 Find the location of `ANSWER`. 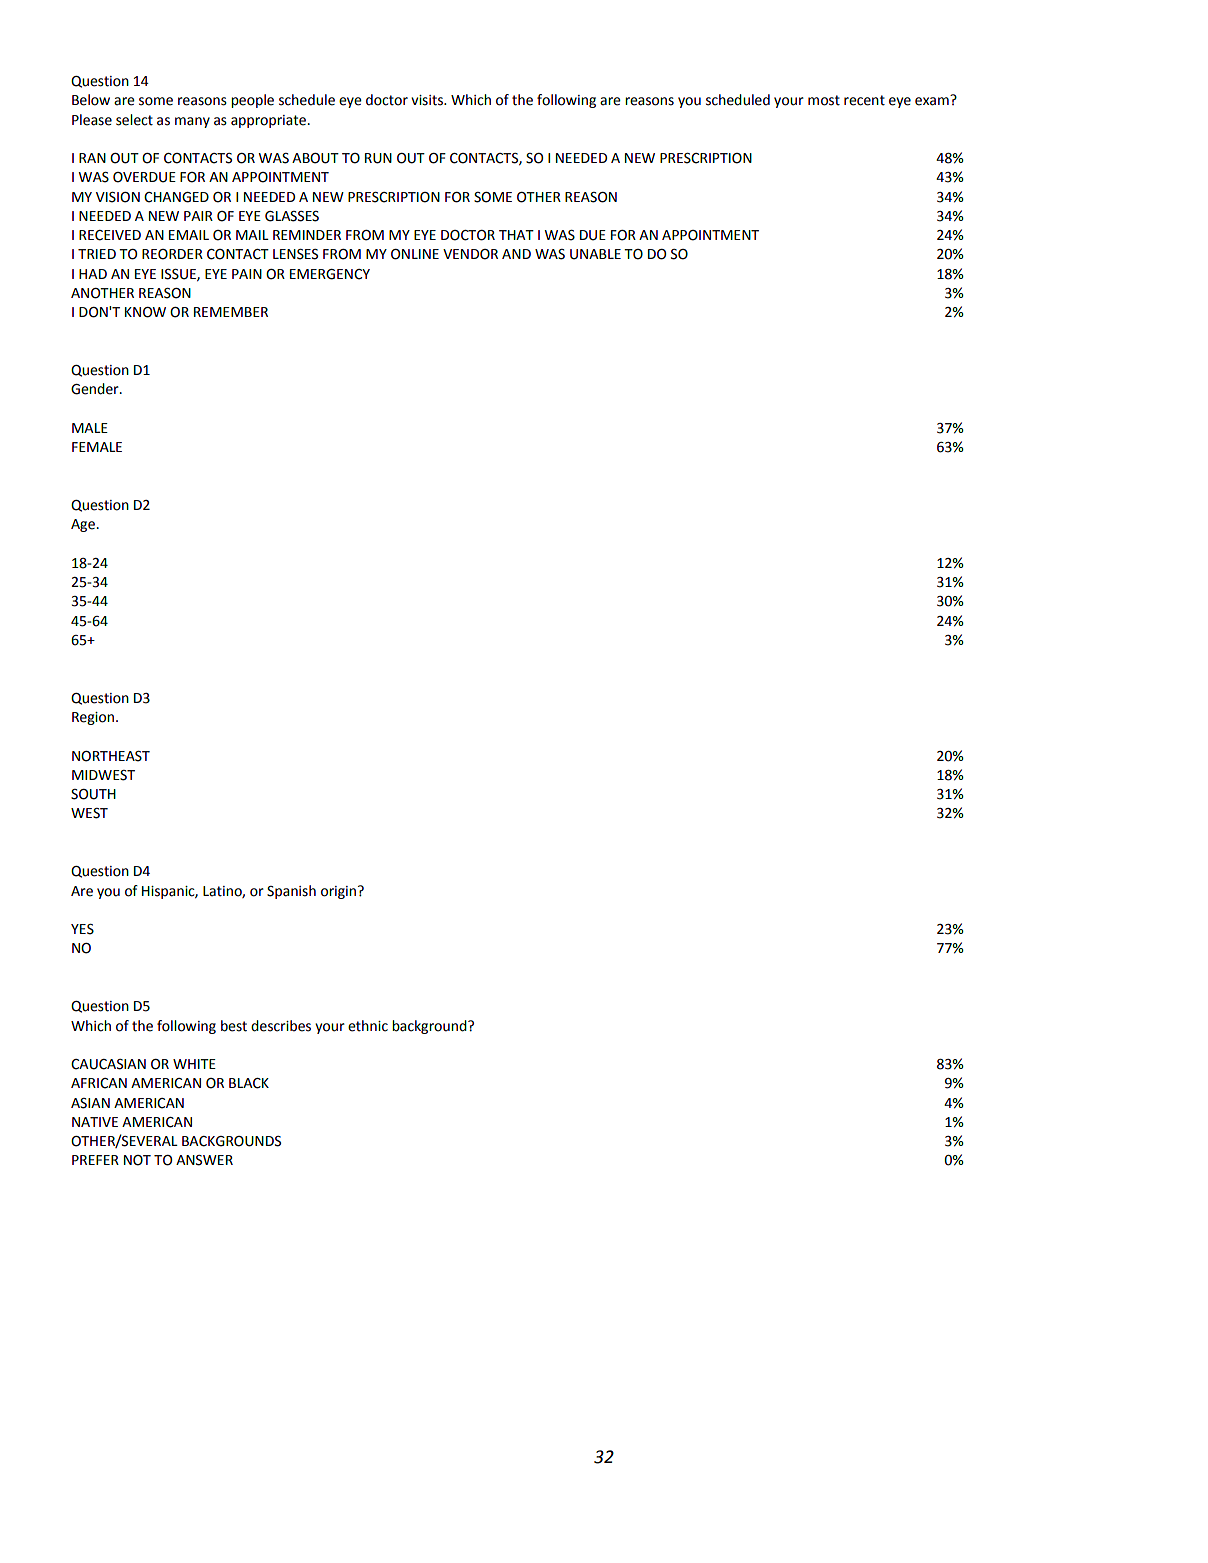

ANSWER is located at coordinates (204, 1160).
